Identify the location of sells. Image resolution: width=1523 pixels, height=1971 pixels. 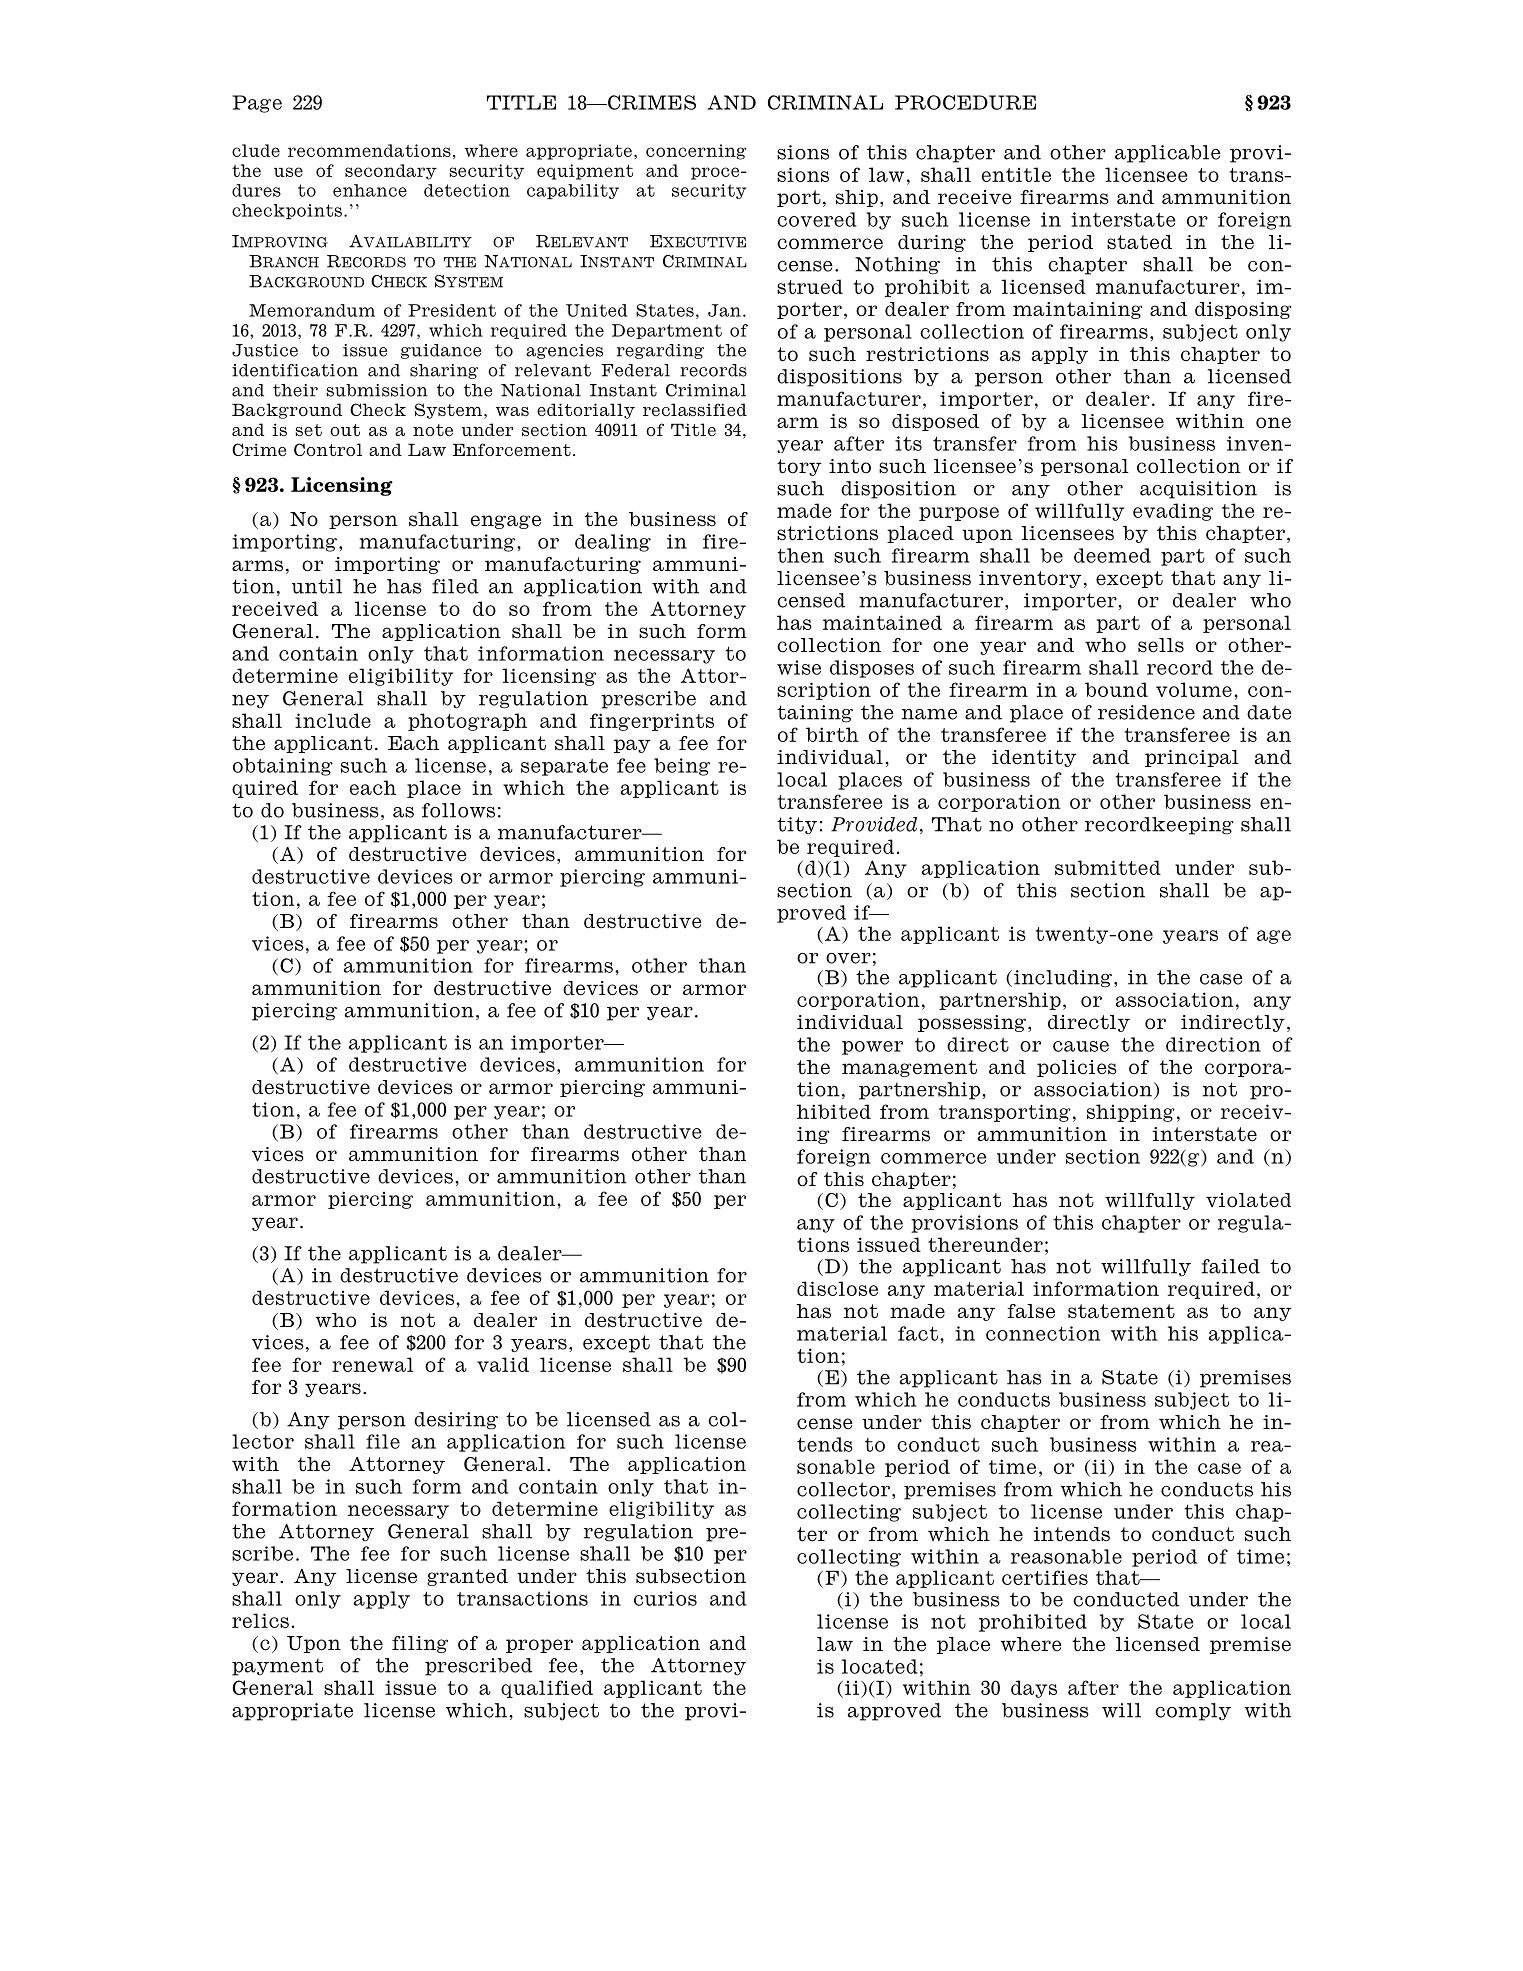
(1161, 645).
